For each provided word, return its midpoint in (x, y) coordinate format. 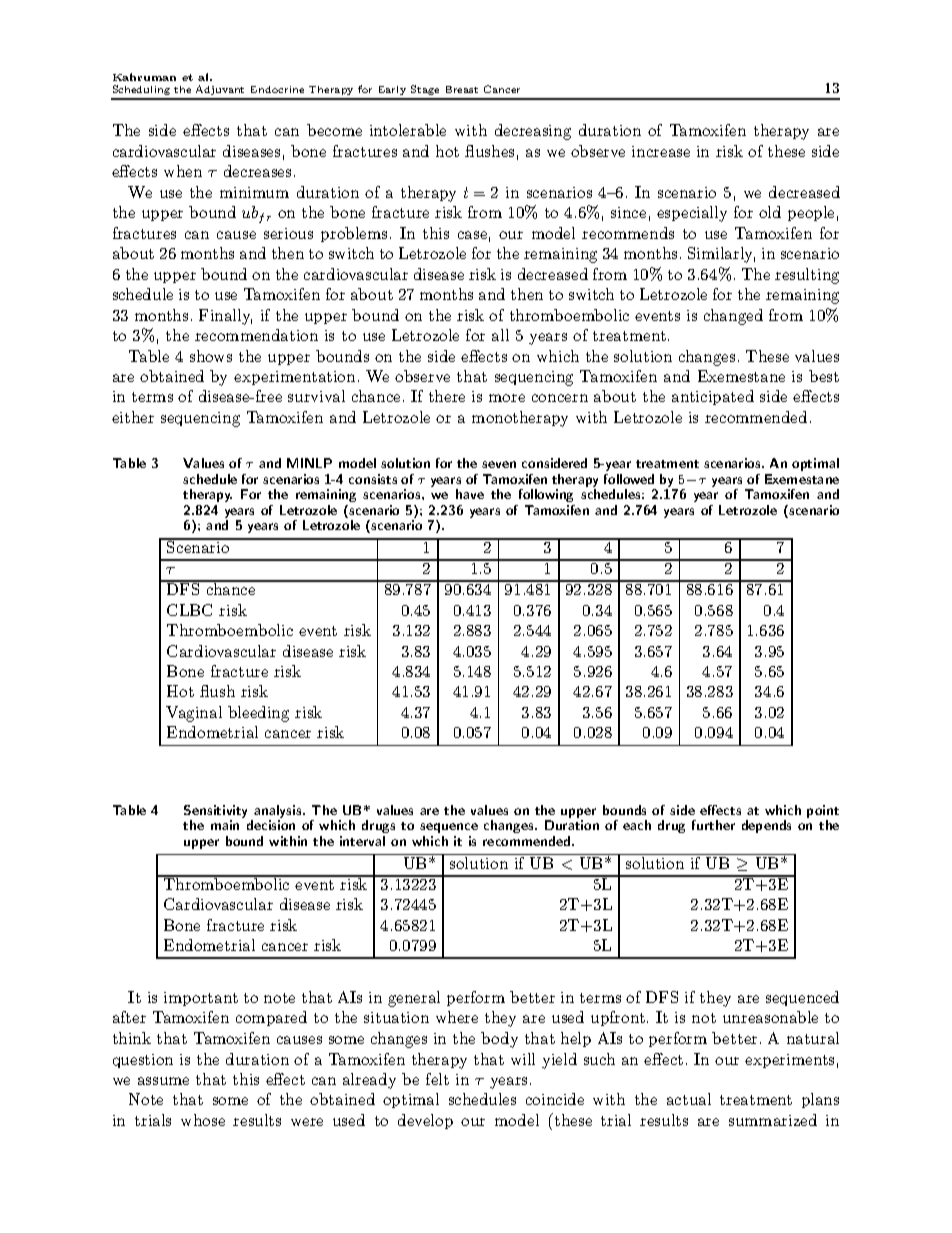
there (447, 396)
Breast (462, 89)
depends (766, 826)
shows (211, 356)
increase (661, 151)
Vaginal (194, 714)
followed (629, 479)
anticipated (713, 397)
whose (203, 1120)
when (183, 171)
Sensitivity (215, 813)
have (470, 494)
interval (362, 841)
